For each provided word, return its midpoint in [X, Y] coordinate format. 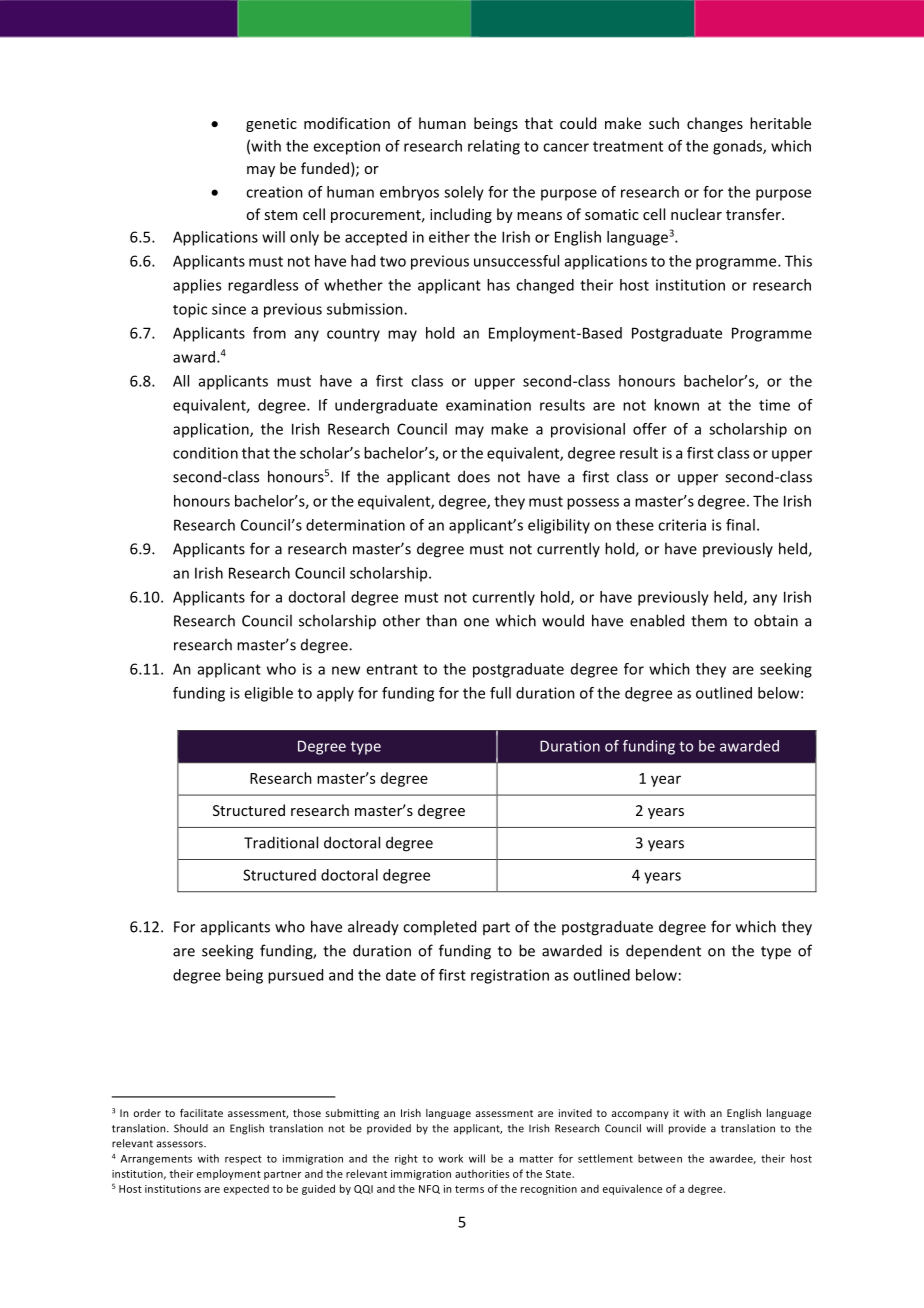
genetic [271, 125]
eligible [268, 694]
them [709, 620]
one [476, 622]
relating [494, 147]
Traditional [281, 842]
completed [439, 927]
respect [243, 1160]
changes [715, 124]
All [181, 381]
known [676, 405]
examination [488, 405]
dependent [663, 951]
